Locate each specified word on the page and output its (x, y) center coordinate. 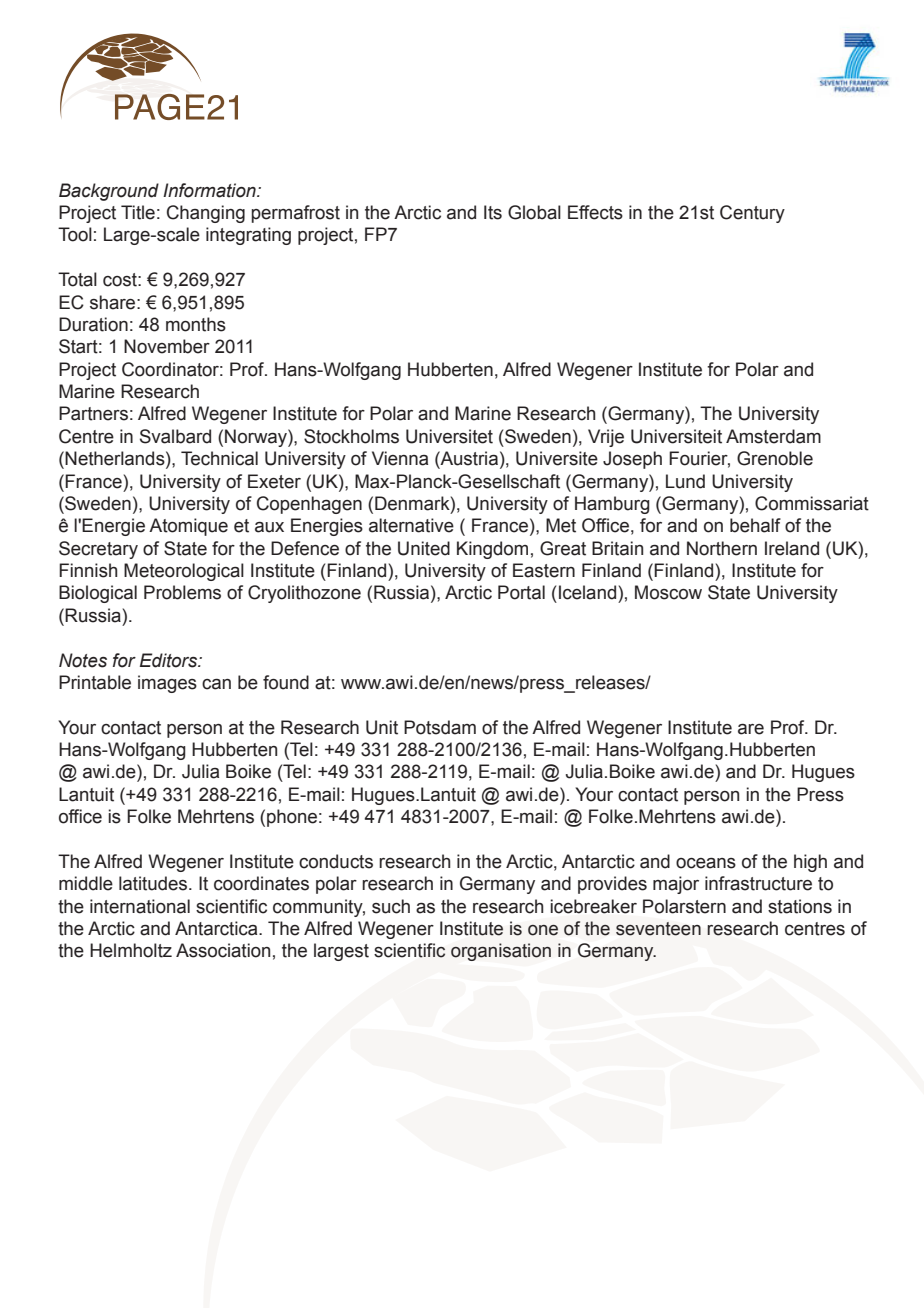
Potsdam (440, 727)
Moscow (668, 592)
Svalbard (175, 436)
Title (138, 212)
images (167, 684)
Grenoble (775, 458)
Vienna (400, 458)
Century (752, 214)
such (391, 906)
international (140, 906)
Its (493, 212)
